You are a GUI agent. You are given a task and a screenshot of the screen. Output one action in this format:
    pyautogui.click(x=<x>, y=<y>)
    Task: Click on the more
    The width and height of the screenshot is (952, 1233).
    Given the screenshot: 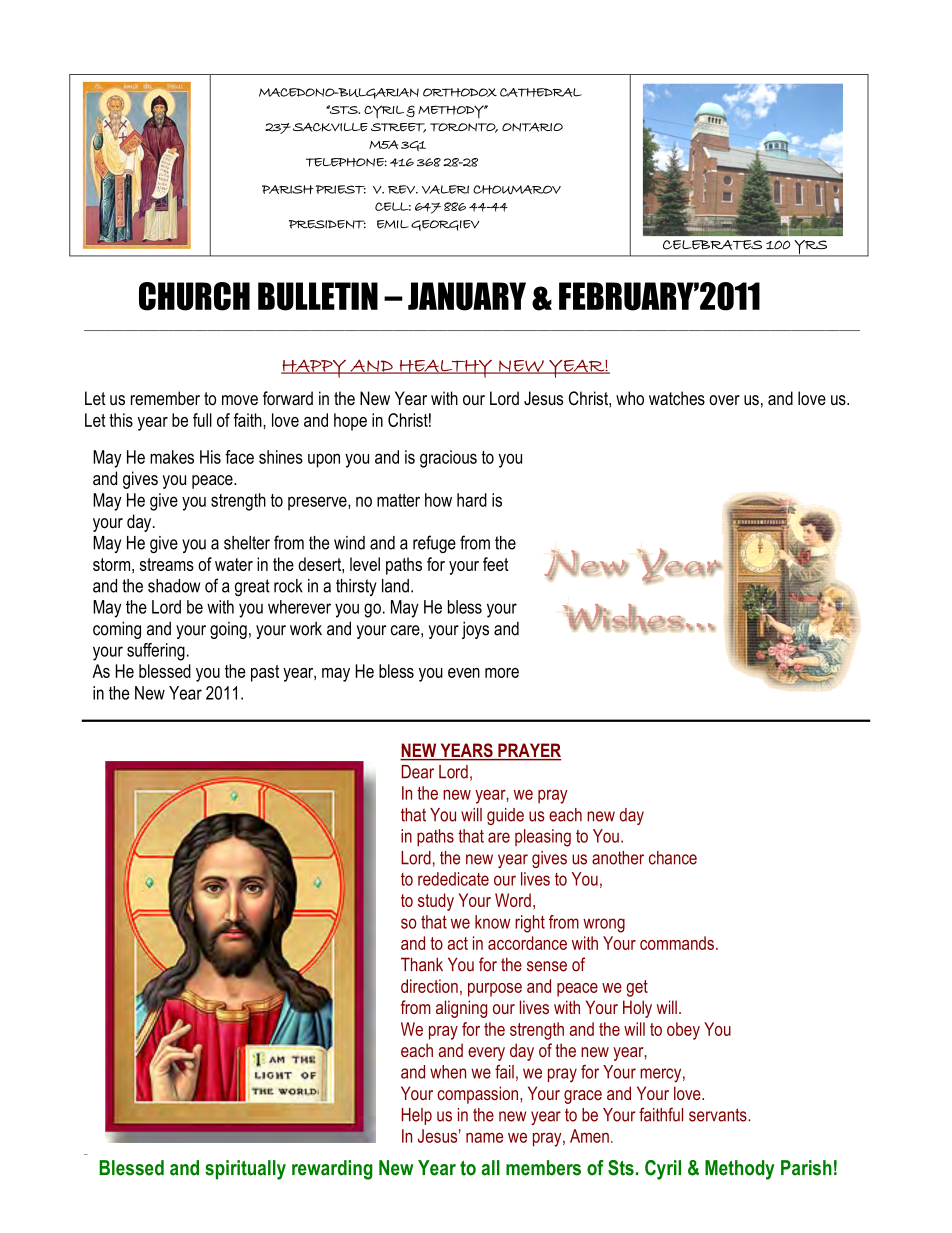 What is the action you would take?
    pyautogui.click(x=502, y=673)
